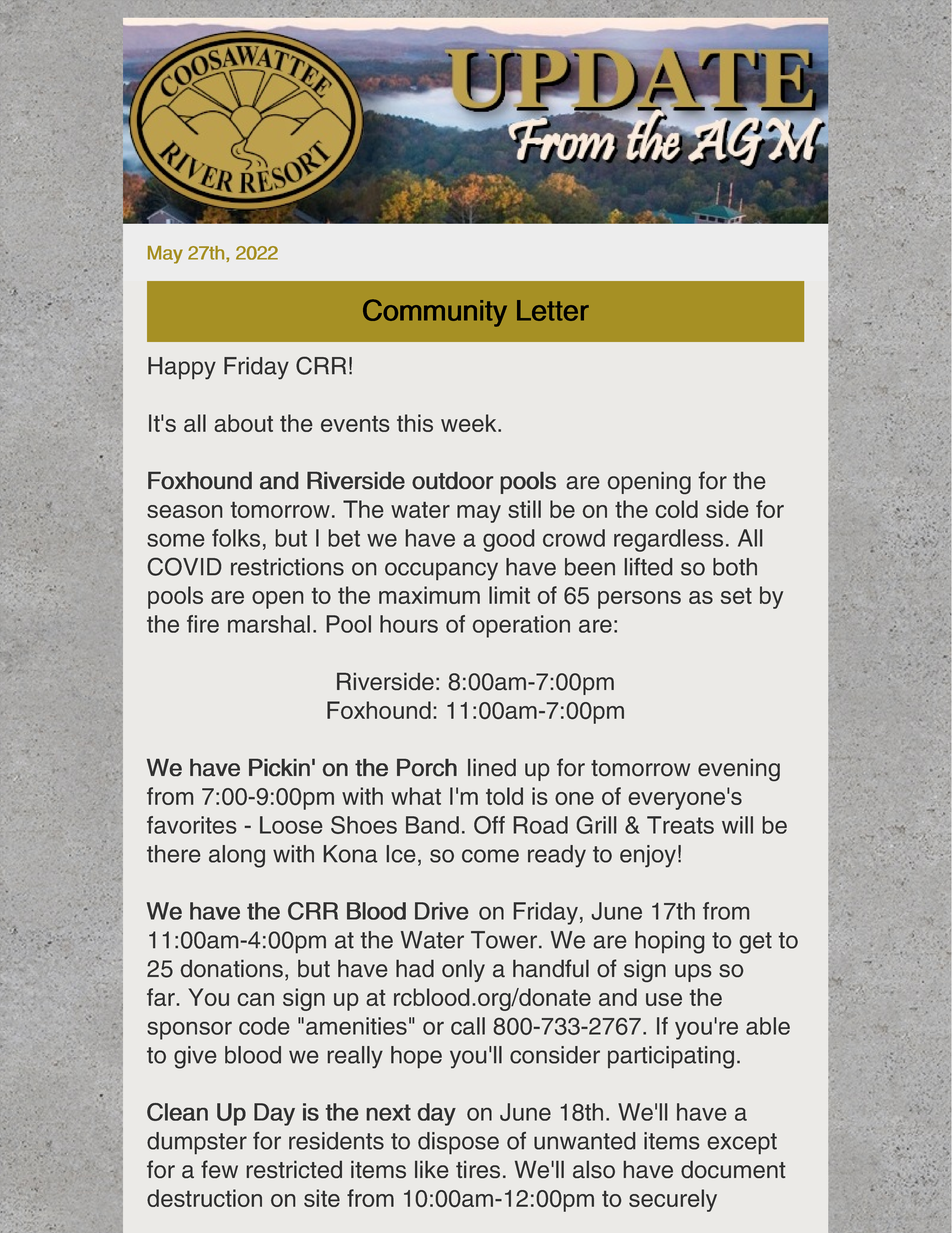 The height and width of the screenshot is (1233, 952). What do you see at coordinates (492, 767) in the screenshot?
I see `lined` at bounding box center [492, 767].
